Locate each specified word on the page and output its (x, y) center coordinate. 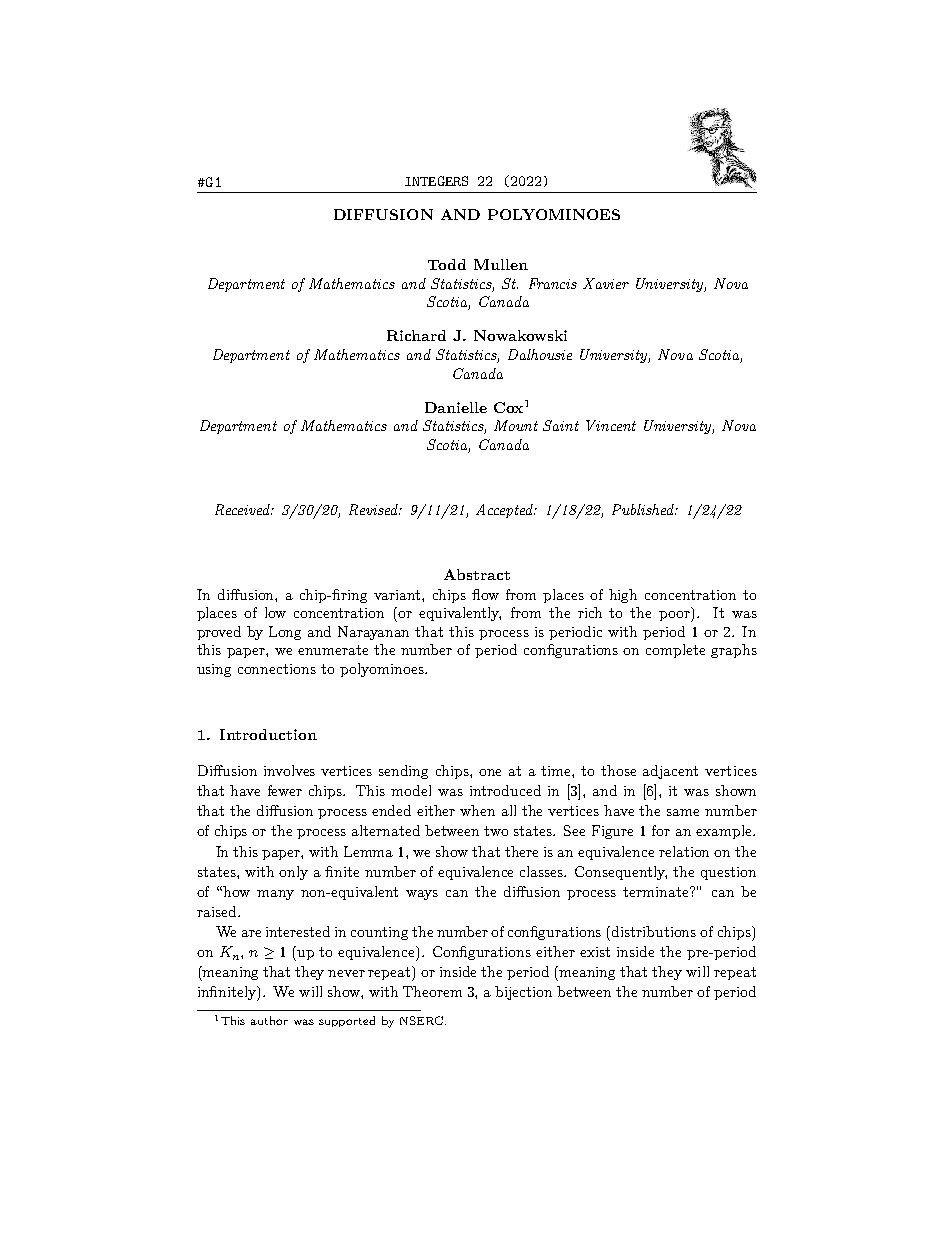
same (683, 812)
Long (285, 633)
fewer (285, 790)
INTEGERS (436, 181)
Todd (447, 264)
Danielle (456, 407)
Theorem (432, 991)
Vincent (611, 425)
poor (676, 616)
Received (244, 509)
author (269, 1020)
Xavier (606, 283)
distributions (654, 931)
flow (485, 594)
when (477, 810)
